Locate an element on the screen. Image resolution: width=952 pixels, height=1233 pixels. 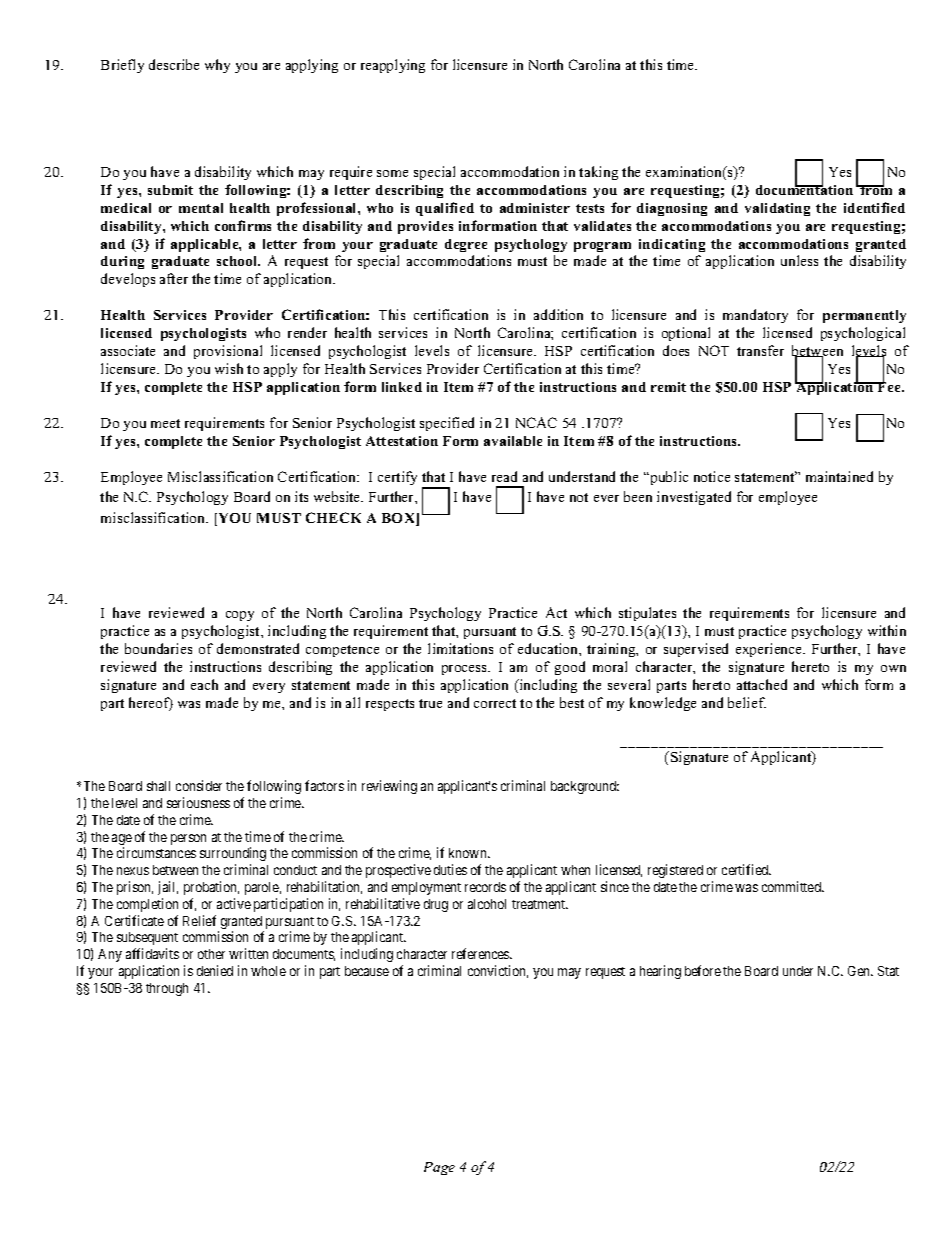
why is located at coordinates (217, 66).
